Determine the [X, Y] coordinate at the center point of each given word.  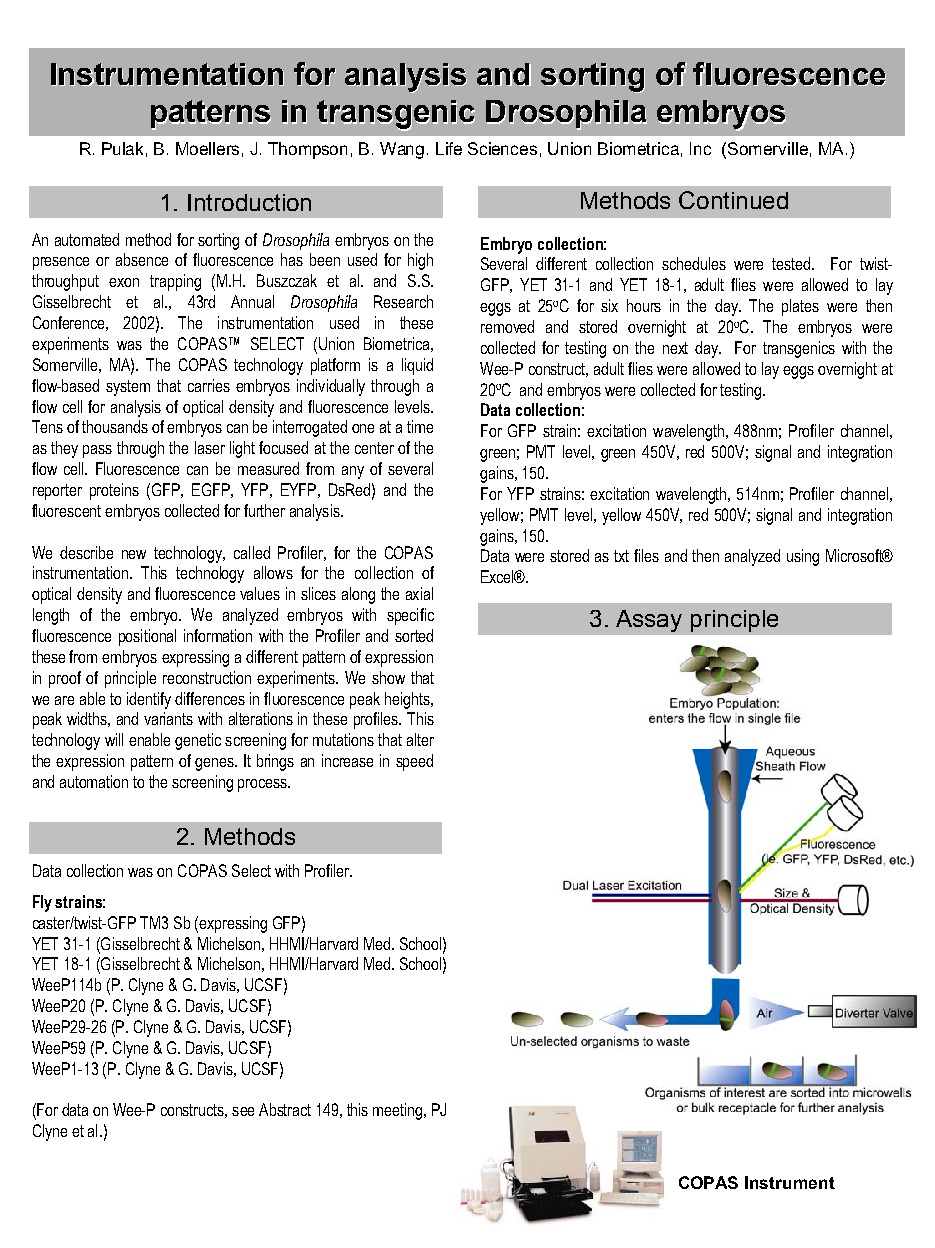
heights [408, 700]
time [420, 426]
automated [87, 239]
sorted [414, 635]
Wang [402, 150]
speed [414, 762]
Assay [649, 621]
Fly [42, 903]
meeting [399, 1111]
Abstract [285, 1109]
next [675, 348]
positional [147, 637]
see [243, 1111]
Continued [733, 200]
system [128, 388]
